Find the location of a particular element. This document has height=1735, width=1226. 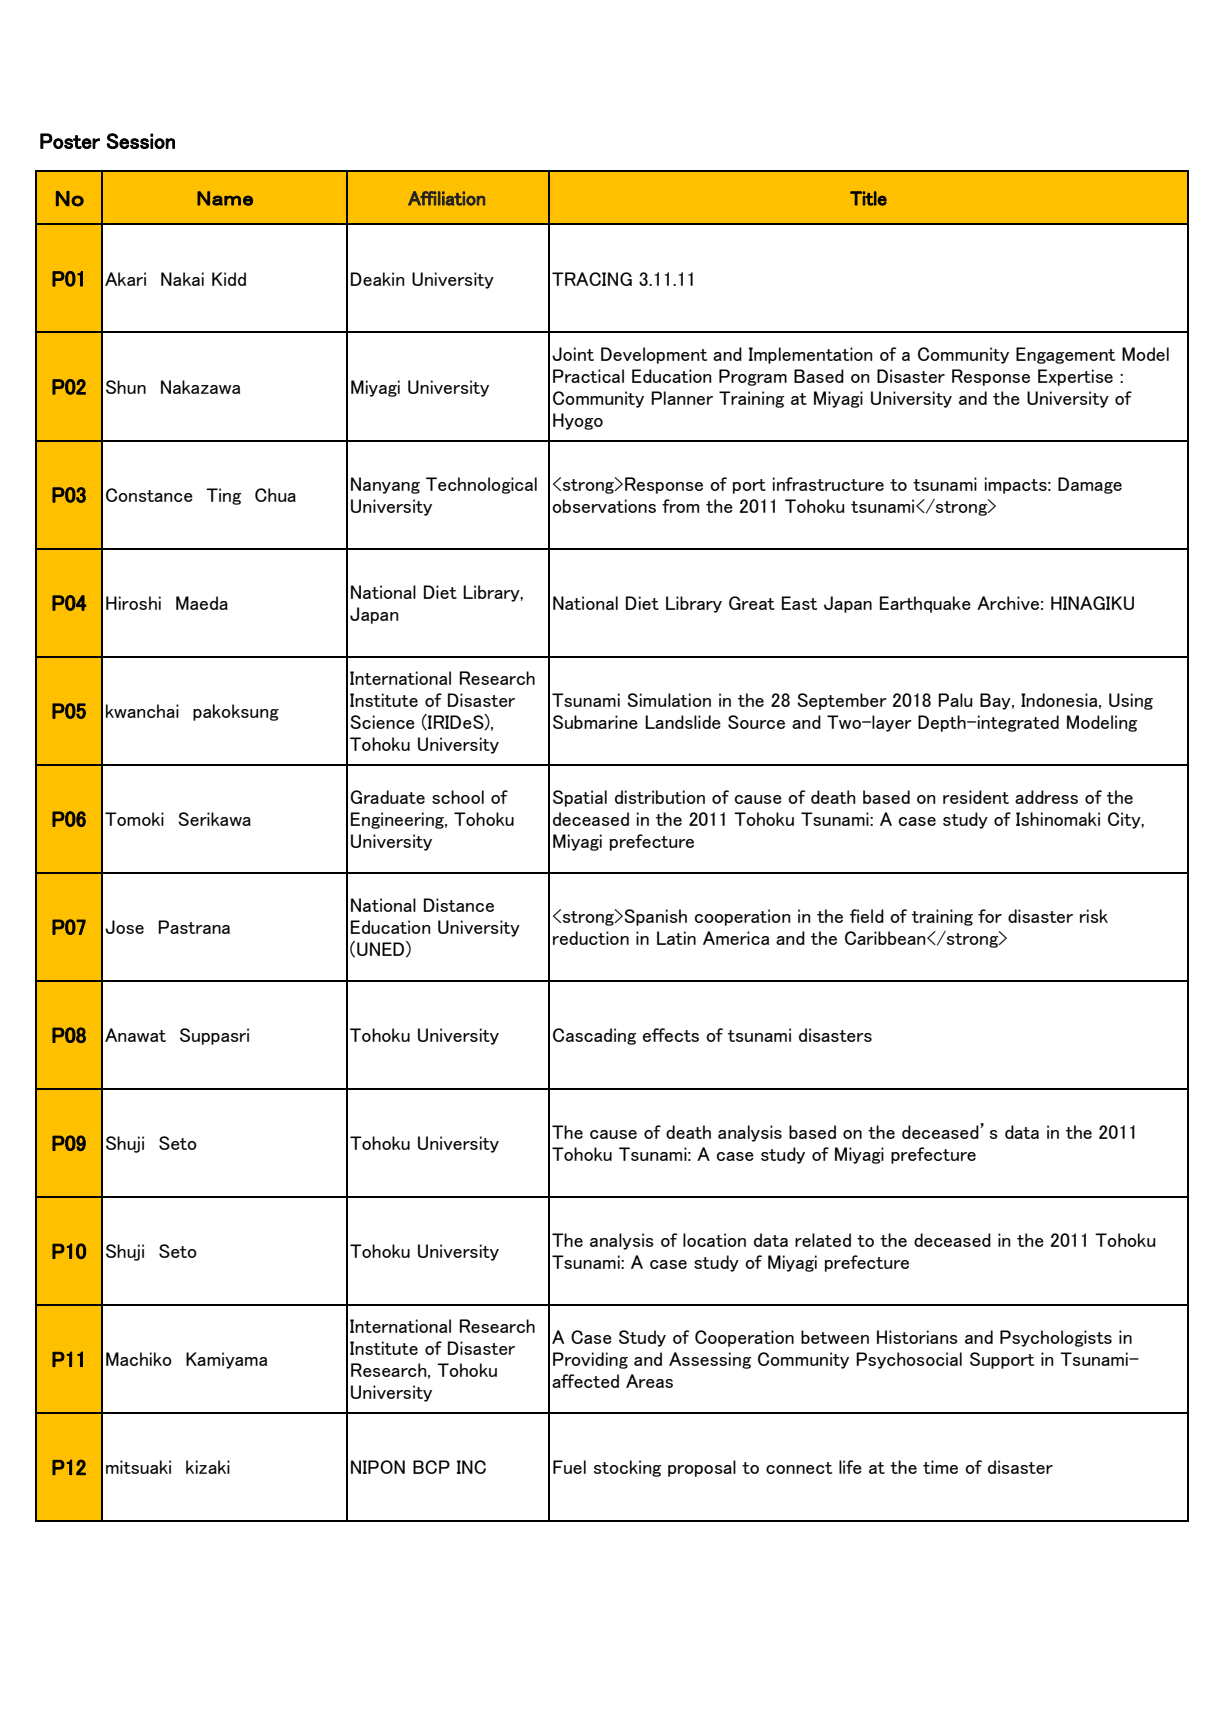

Affiliation is located at coordinates (446, 198).
